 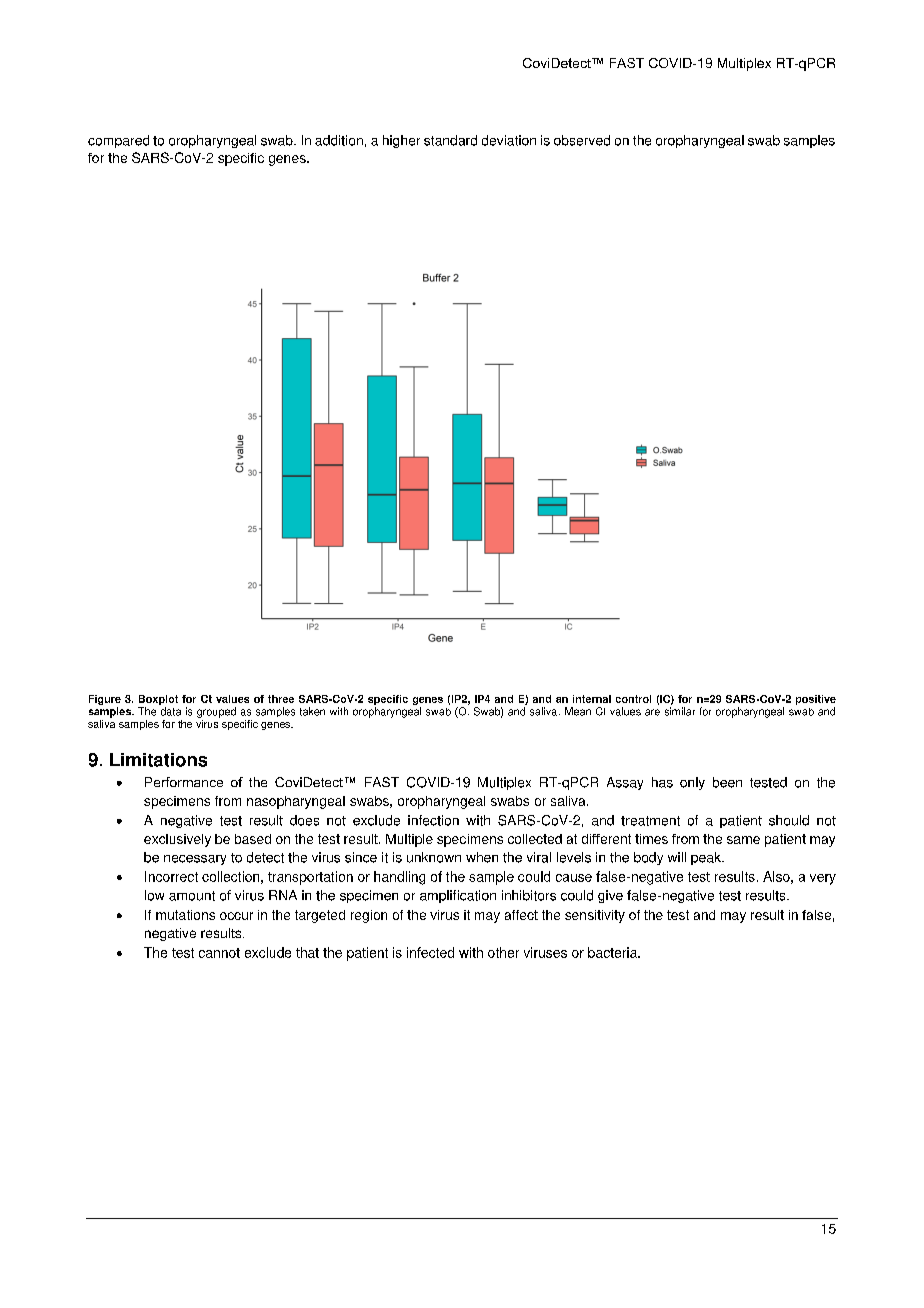 I want to click on positive, so click(x=816, y=701).
